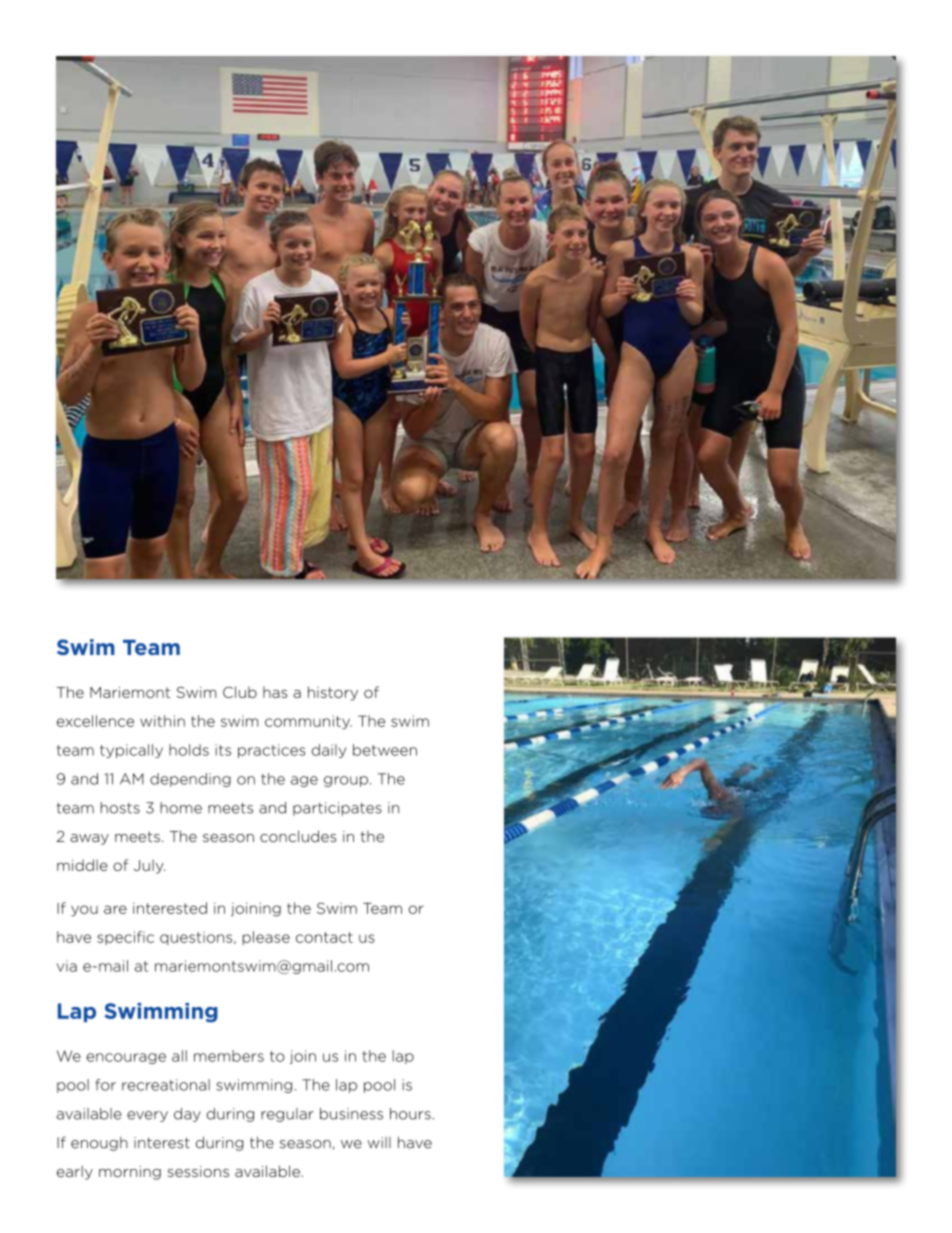 This image has height=1233, width=952. What do you see at coordinates (240, 692) in the image?
I see `Club` at bounding box center [240, 692].
